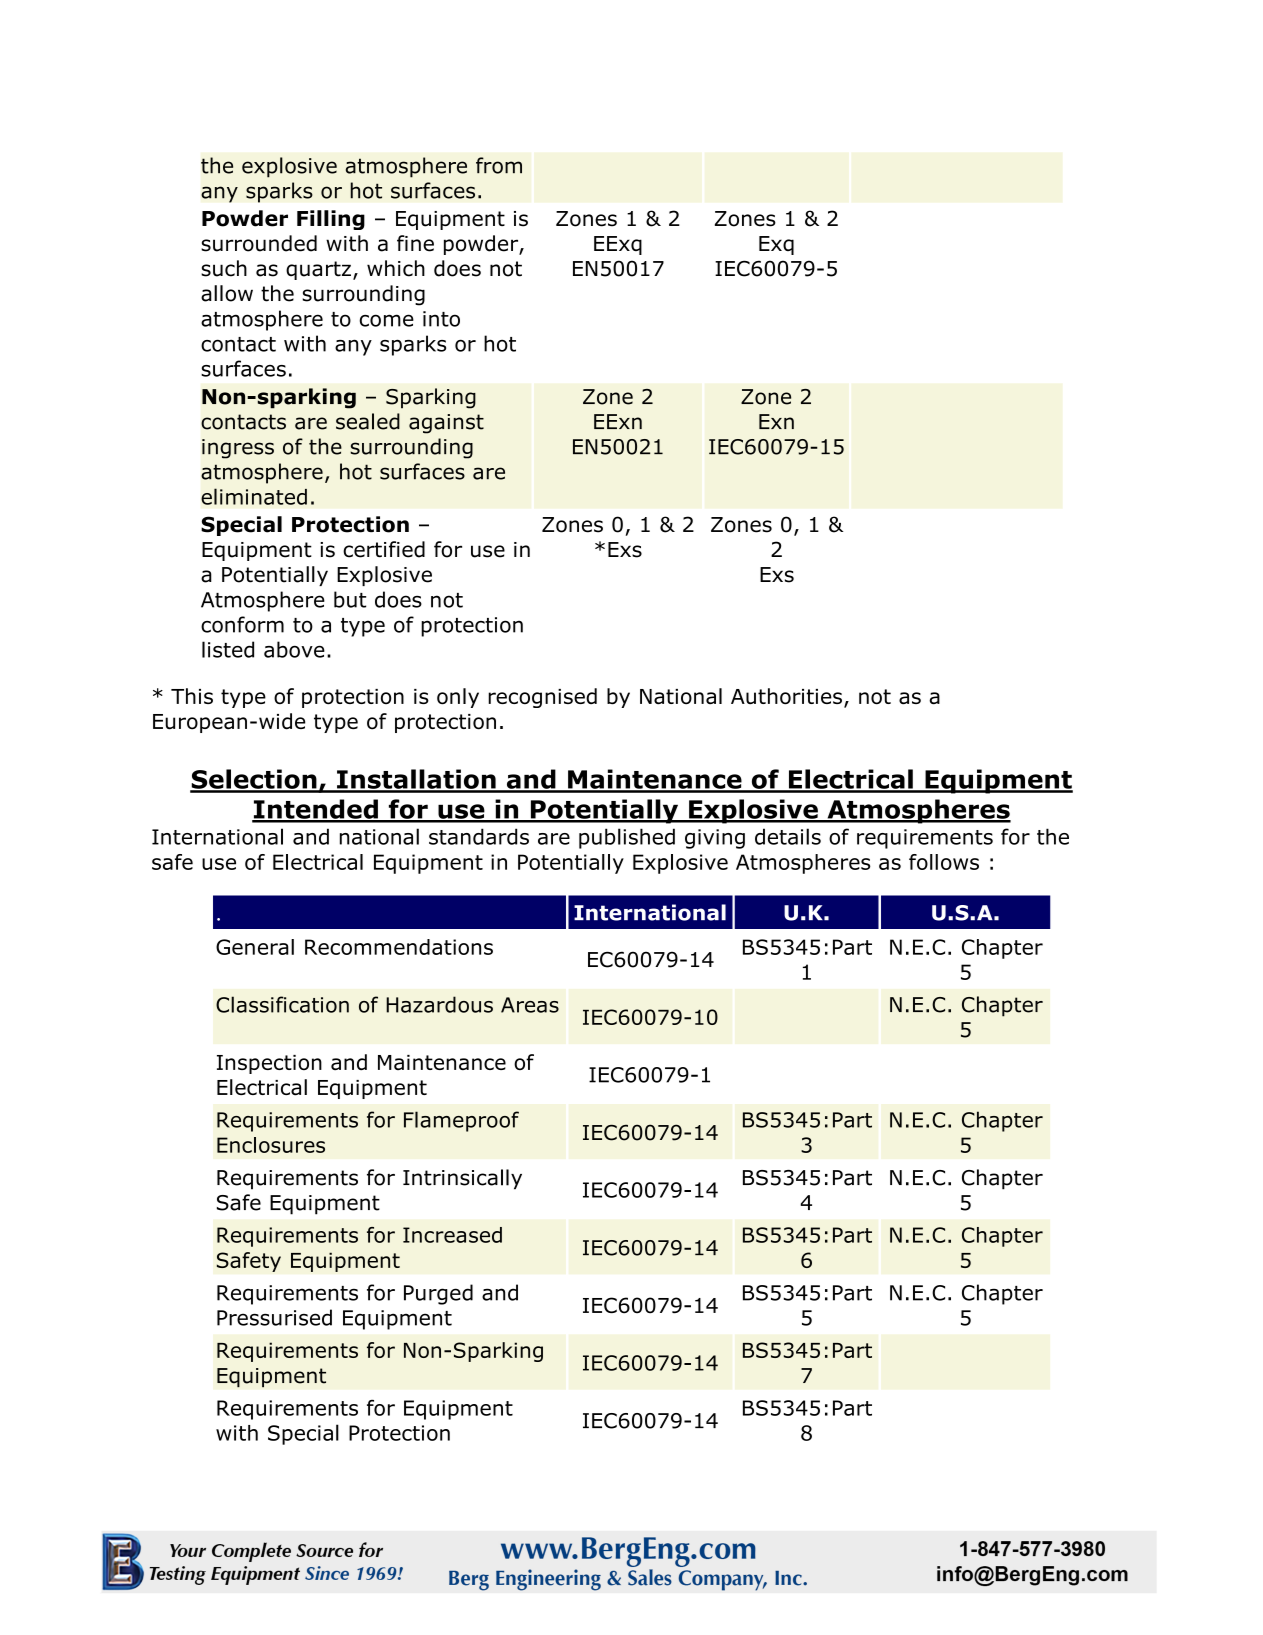 The width and height of the page is (1263, 1635). Describe the element at coordinates (274, 1317) in the page. I see `Pressurised` at that location.
